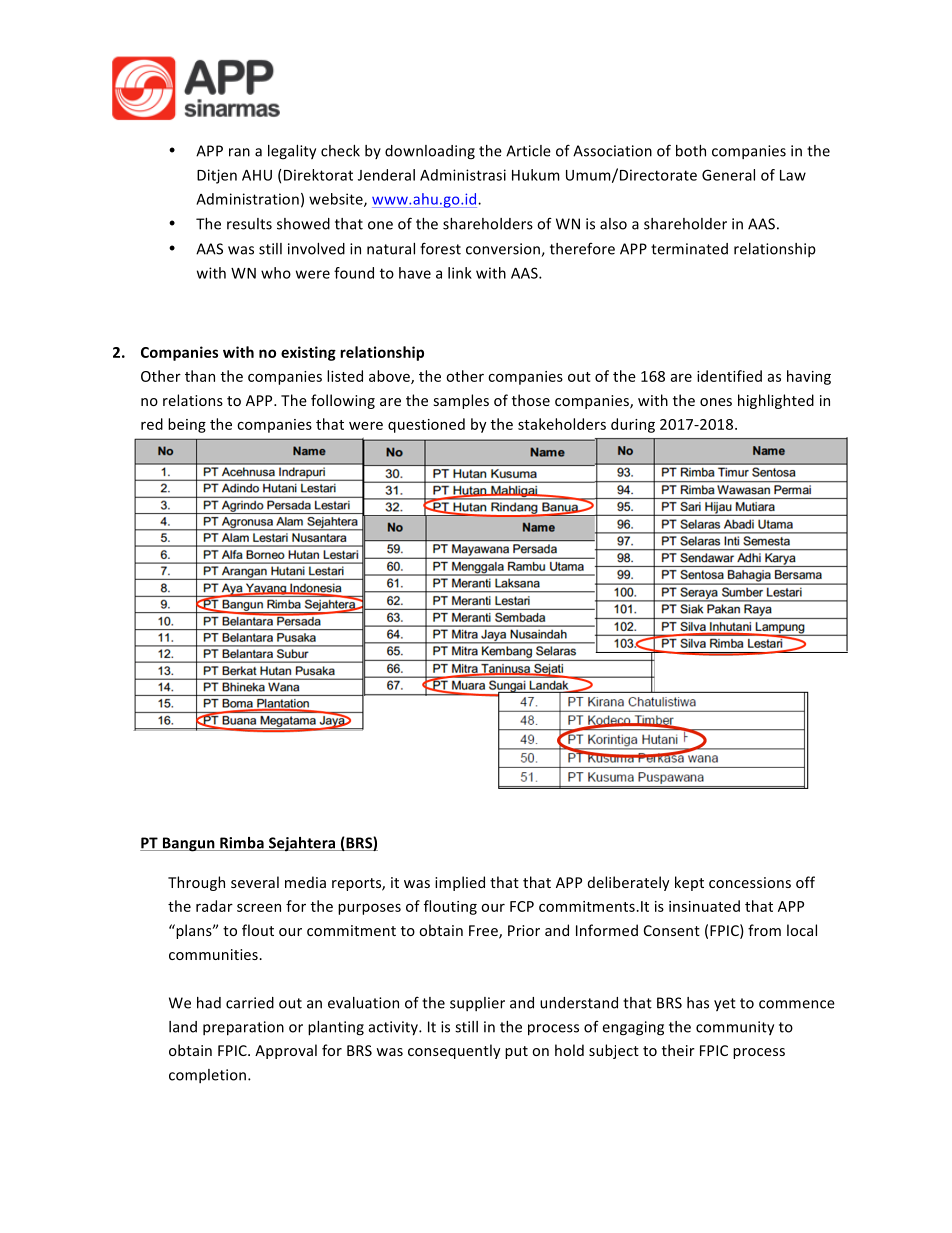 Image resolution: width=952 pixels, height=1233 pixels. Describe the element at coordinates (728, 175) in the screenshot. I see `General` at that location.
